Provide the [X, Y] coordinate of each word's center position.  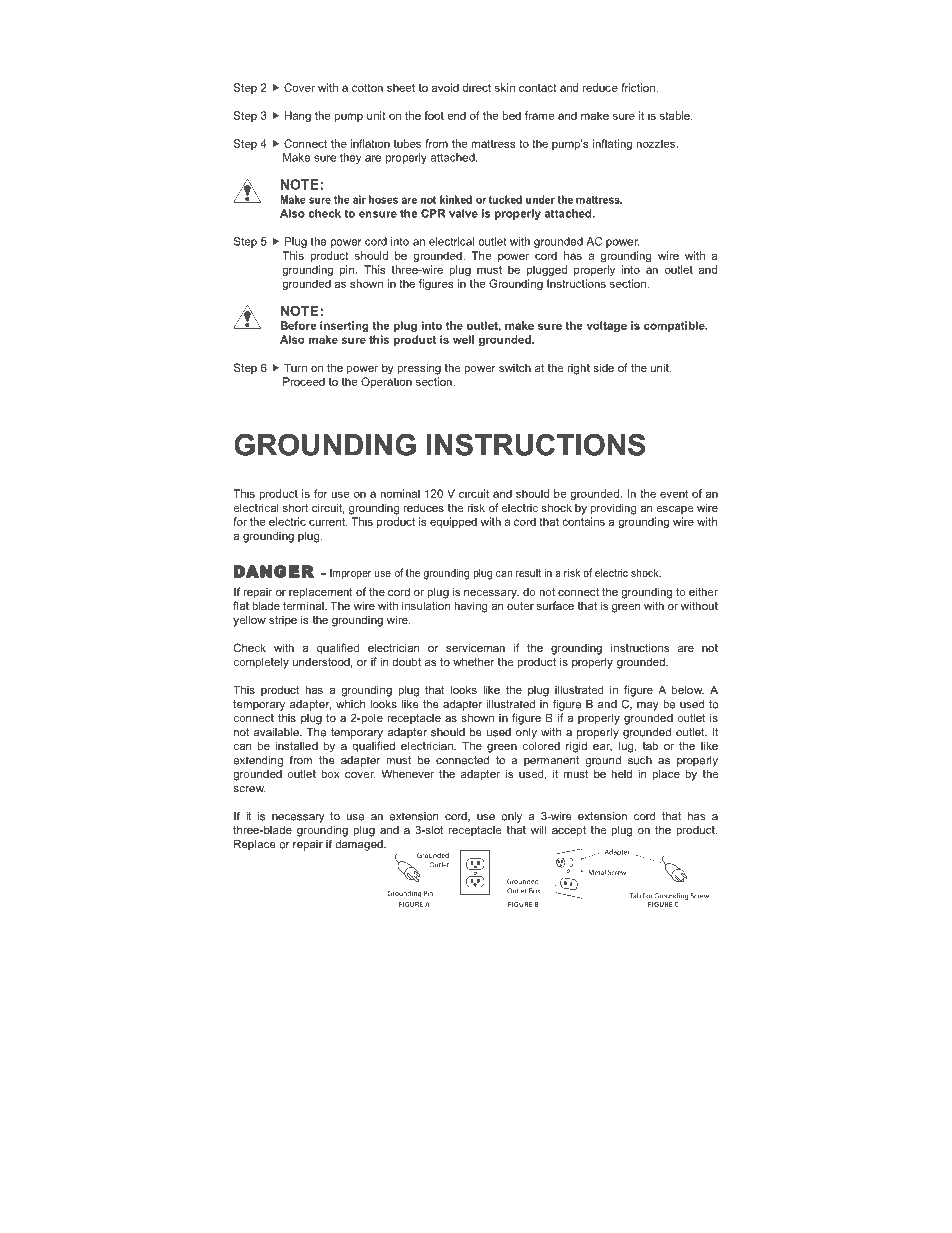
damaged [360, 845]
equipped [453, 522]
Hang [298, 116]
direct [477, 87]
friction [639, 87]
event [674, 494]
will [538, 829]
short [295, 507]
